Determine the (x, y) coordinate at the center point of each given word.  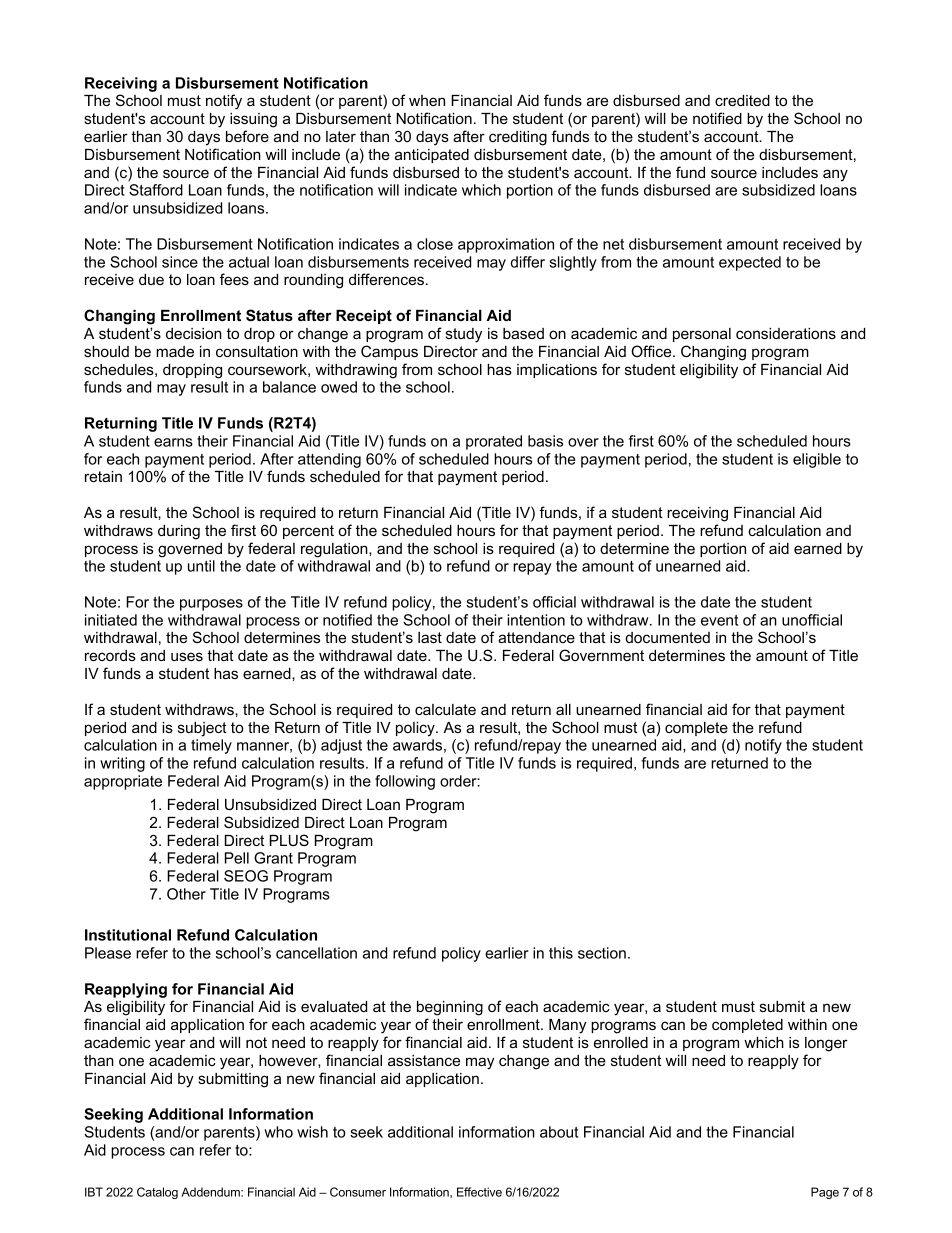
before (247, 136)
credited (742, 100)
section (602, 953)
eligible (817, 460)
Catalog (157, 1193)
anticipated (432, 156)
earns (173, 442)
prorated (494, 442)
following (405, 782)
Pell (237, 858)
